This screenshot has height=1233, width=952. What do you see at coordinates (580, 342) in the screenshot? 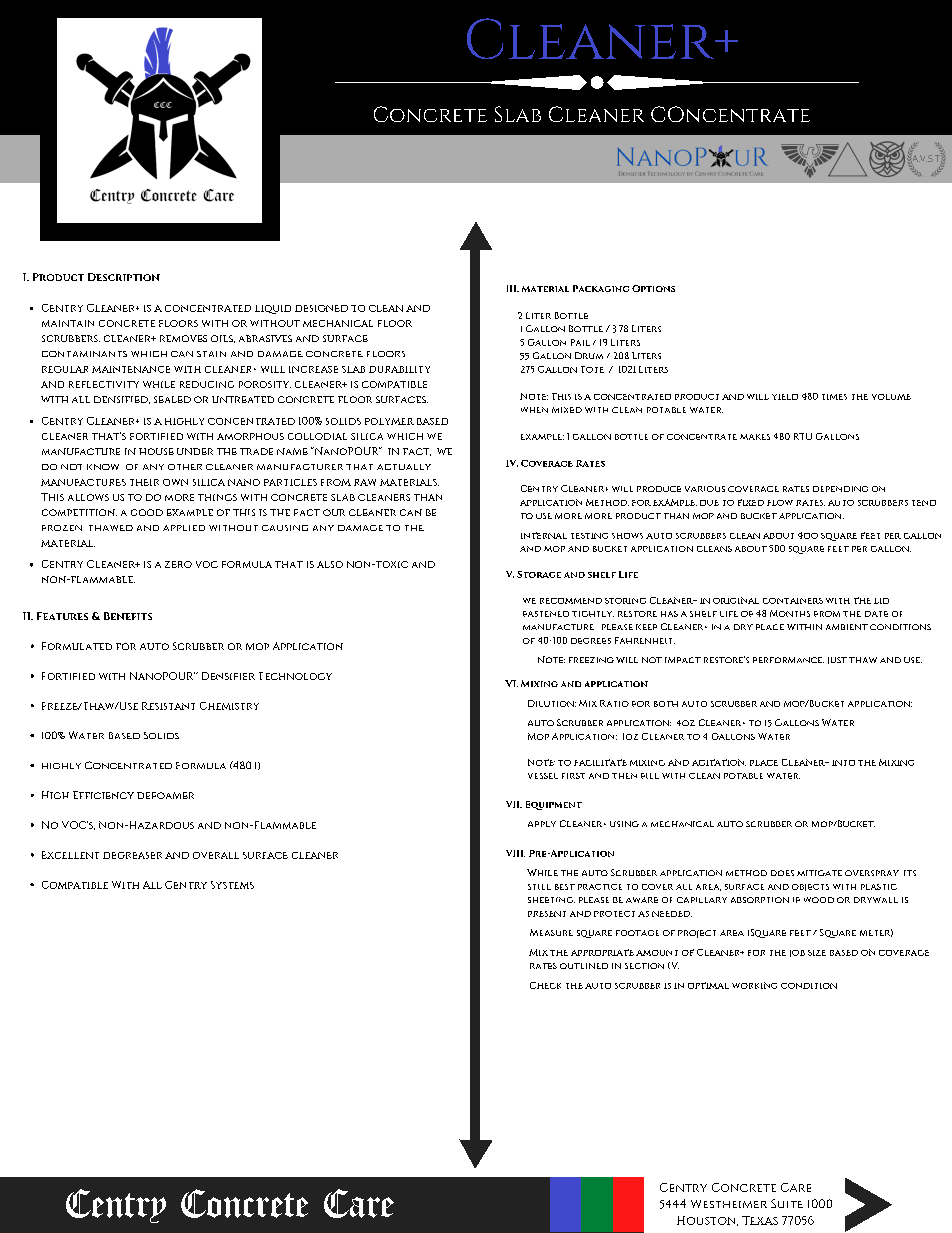
I see `Pail` at bounding box center [580, 342].
